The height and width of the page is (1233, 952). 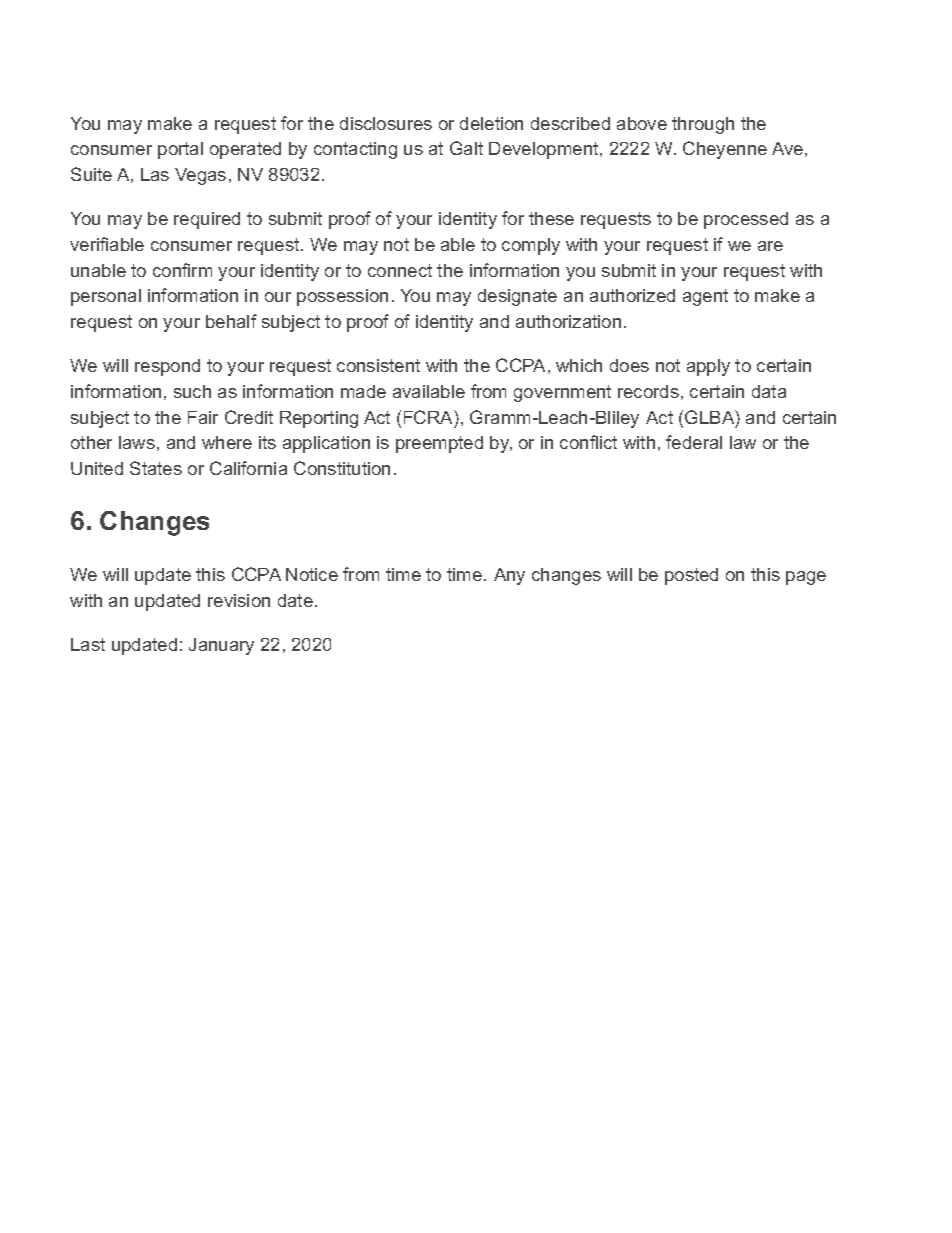 What do you see at coordinates (192, 391) in the page?
I see `such` at bounding box center [192, 391].
